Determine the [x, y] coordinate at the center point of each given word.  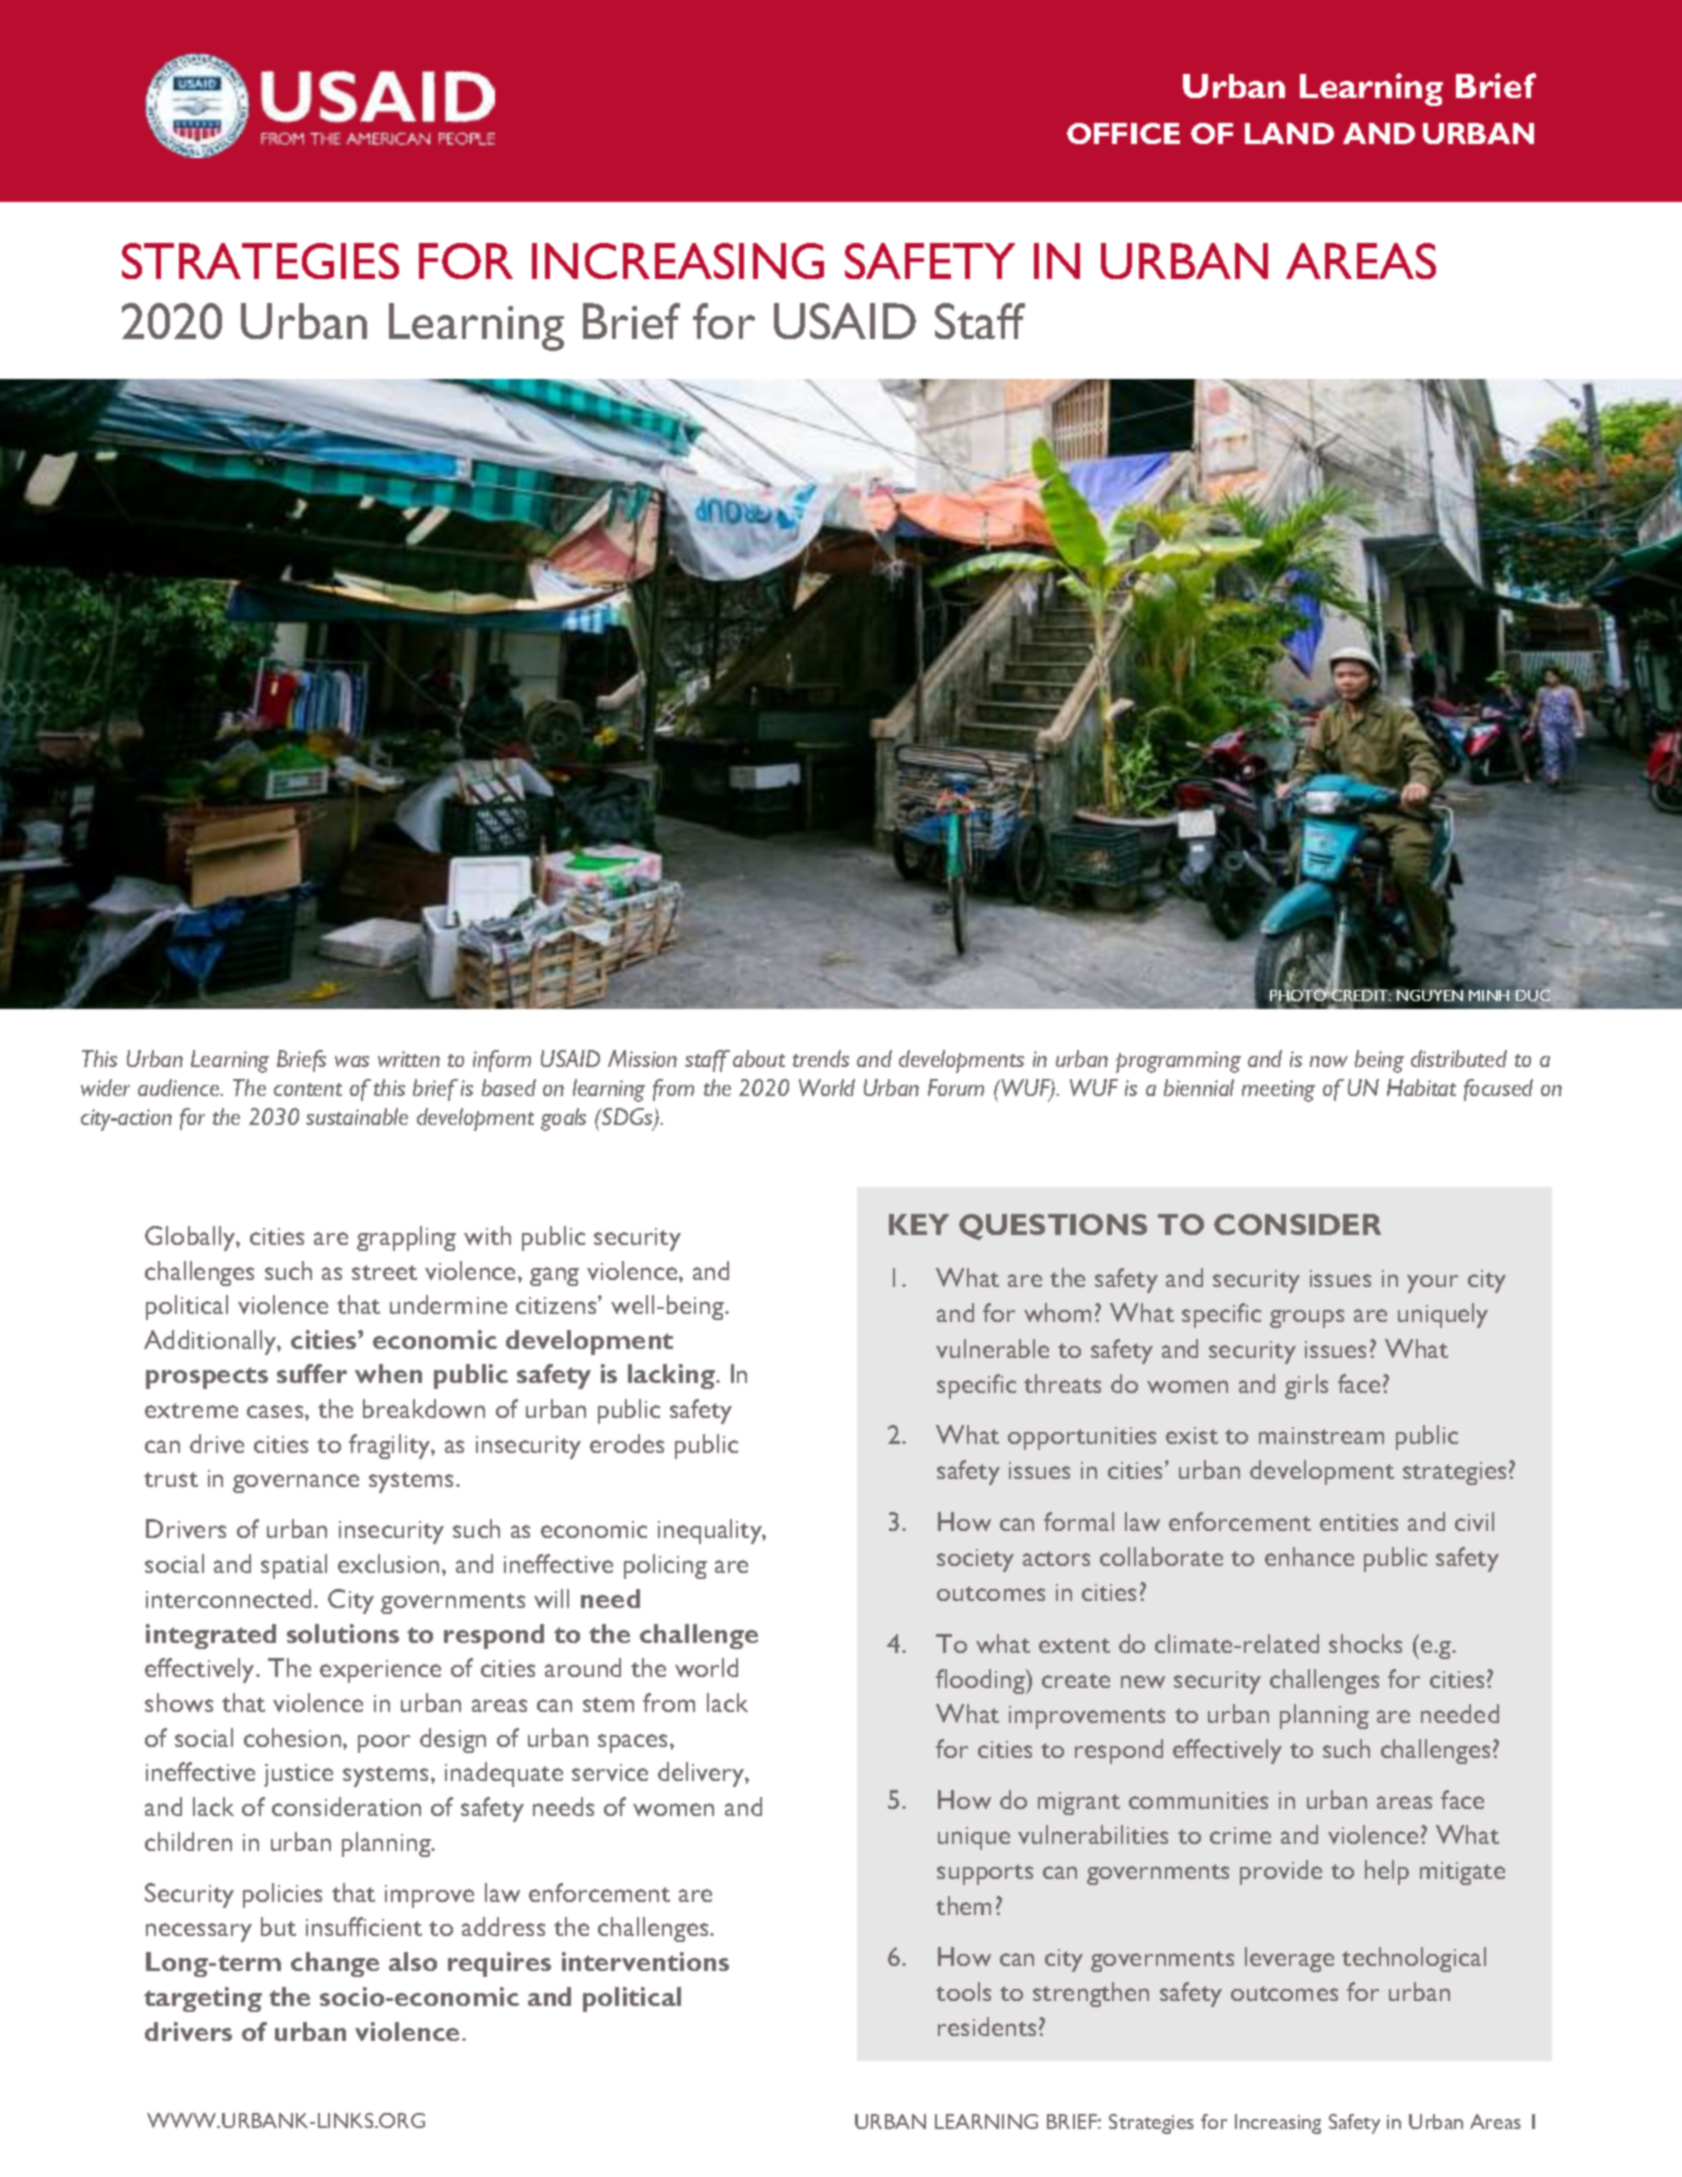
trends [821, 1058]
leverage [1289, 1959]
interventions [645, 1961]
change [335, 1964]
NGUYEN [1429, 995]
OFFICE [1123, 133]
